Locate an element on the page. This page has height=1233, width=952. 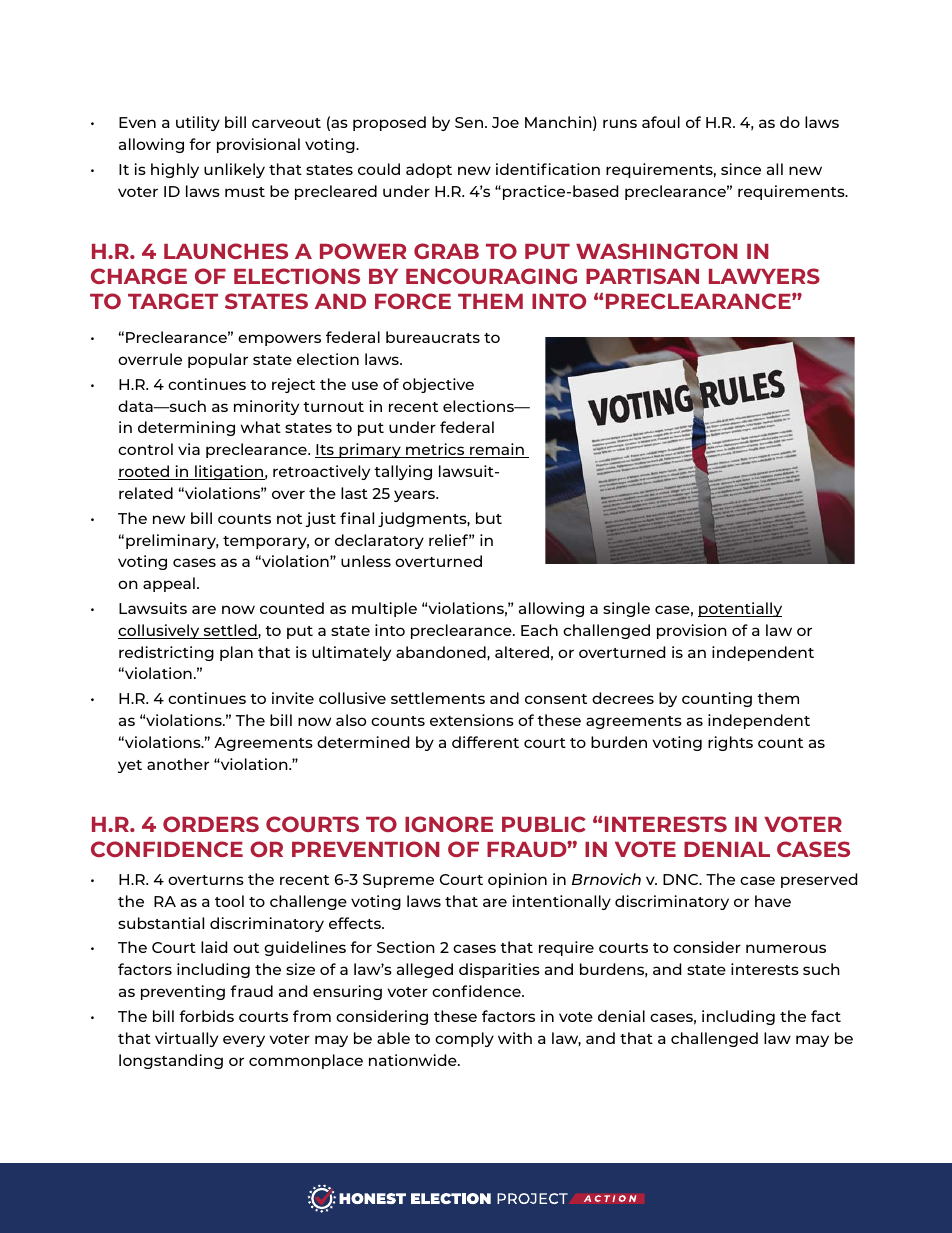
unlikely is located at coordinates (234, 170).
